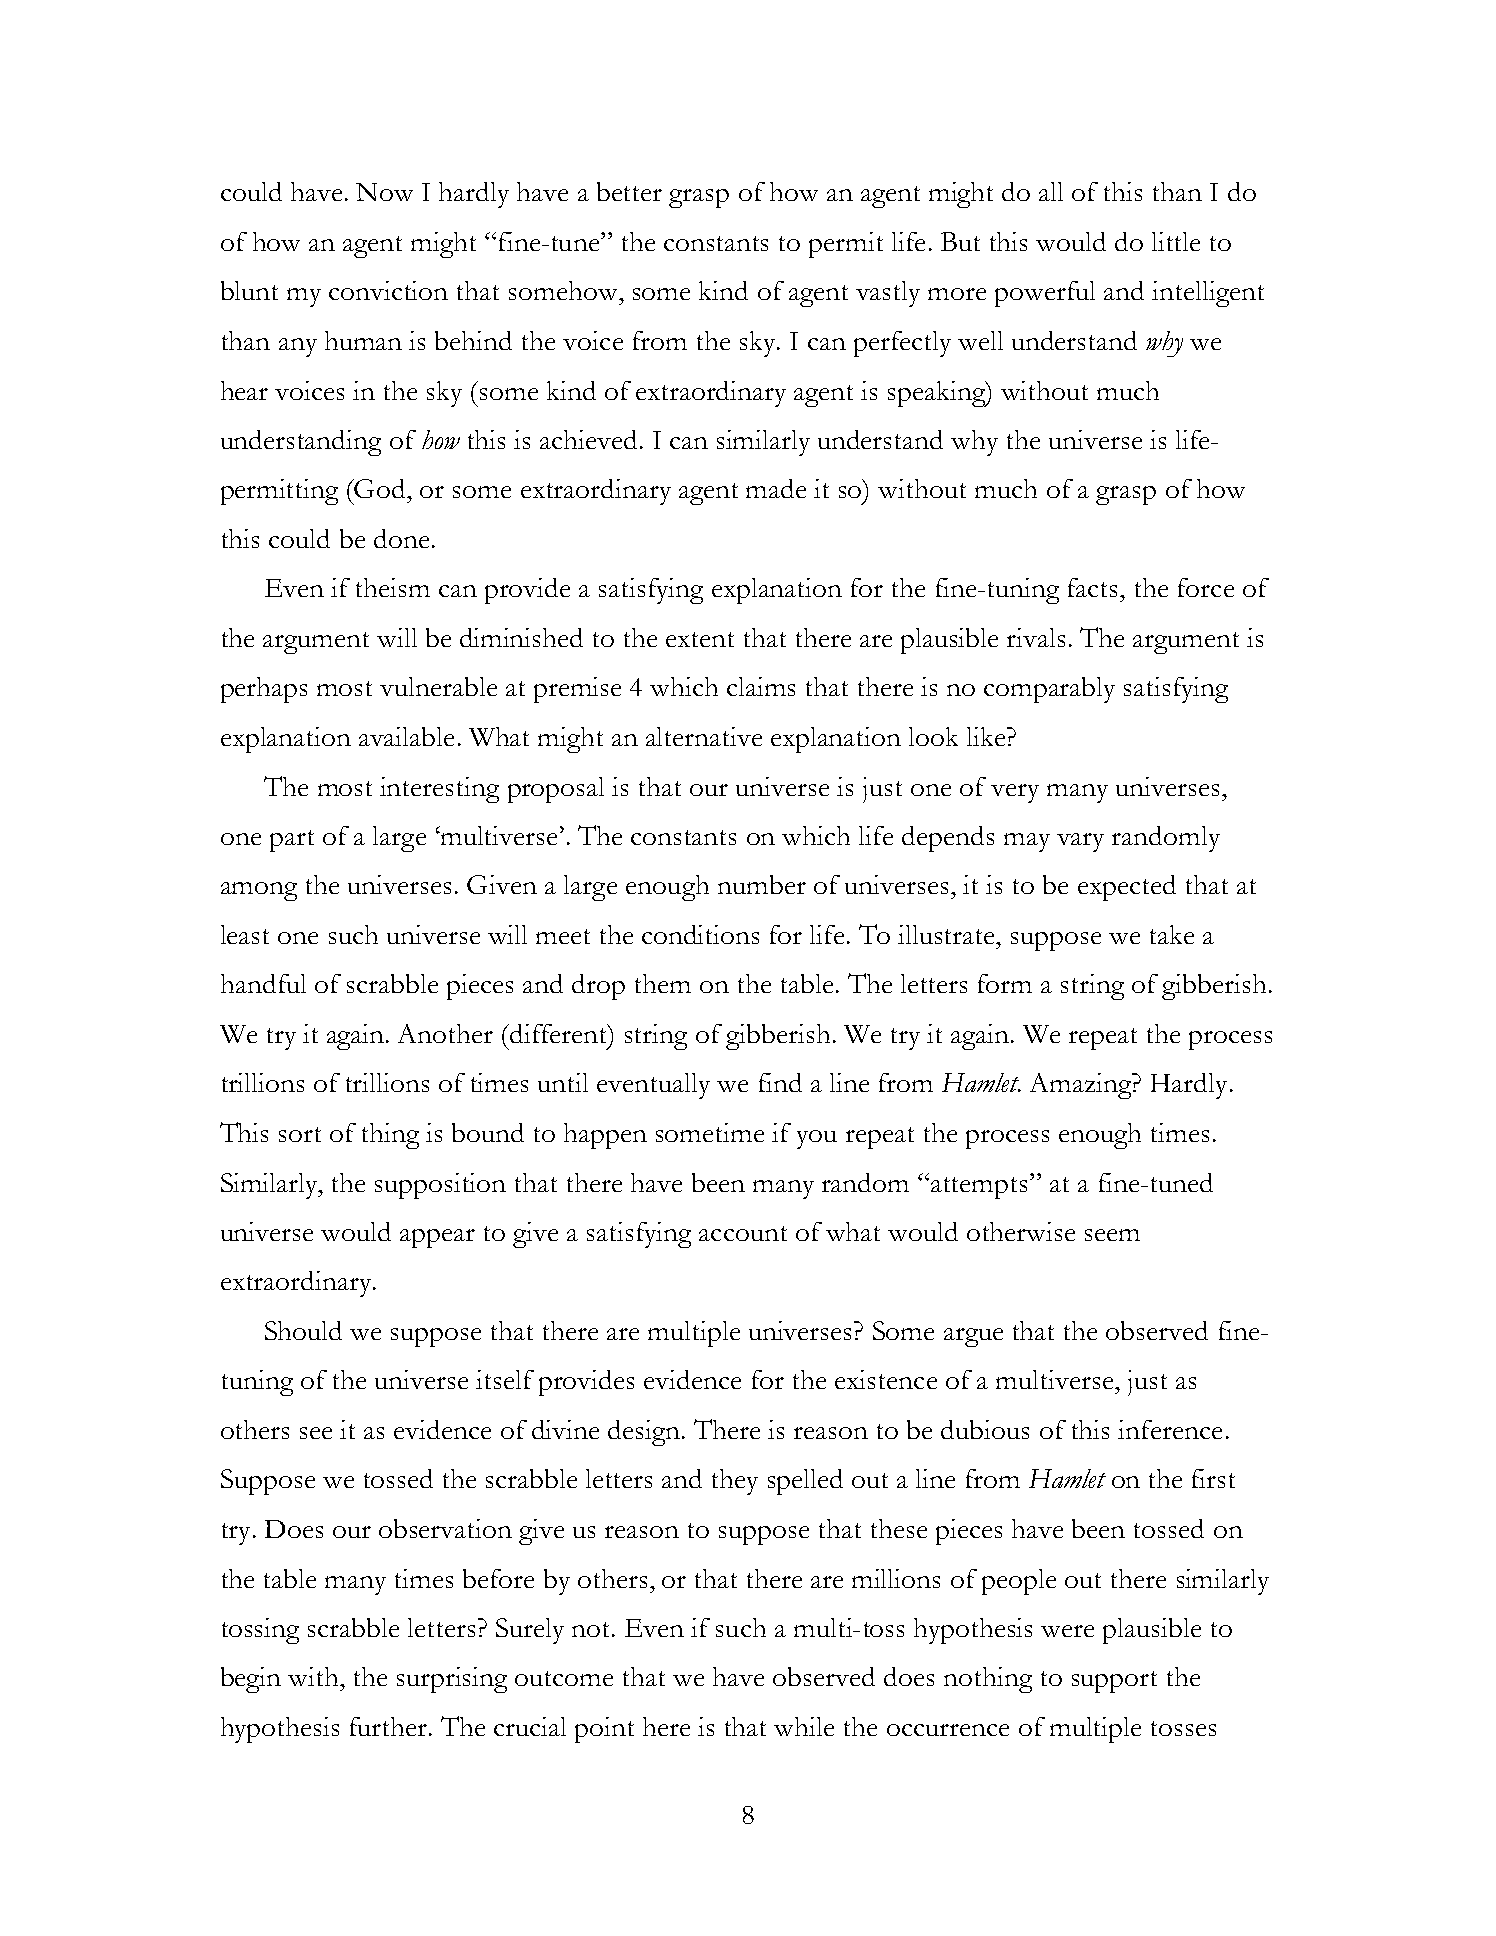 This page has height=1936, width=1496. What do you see at coordinates (390, 1726) in the page?
I see `further` at bounding box center [390, 1726].
